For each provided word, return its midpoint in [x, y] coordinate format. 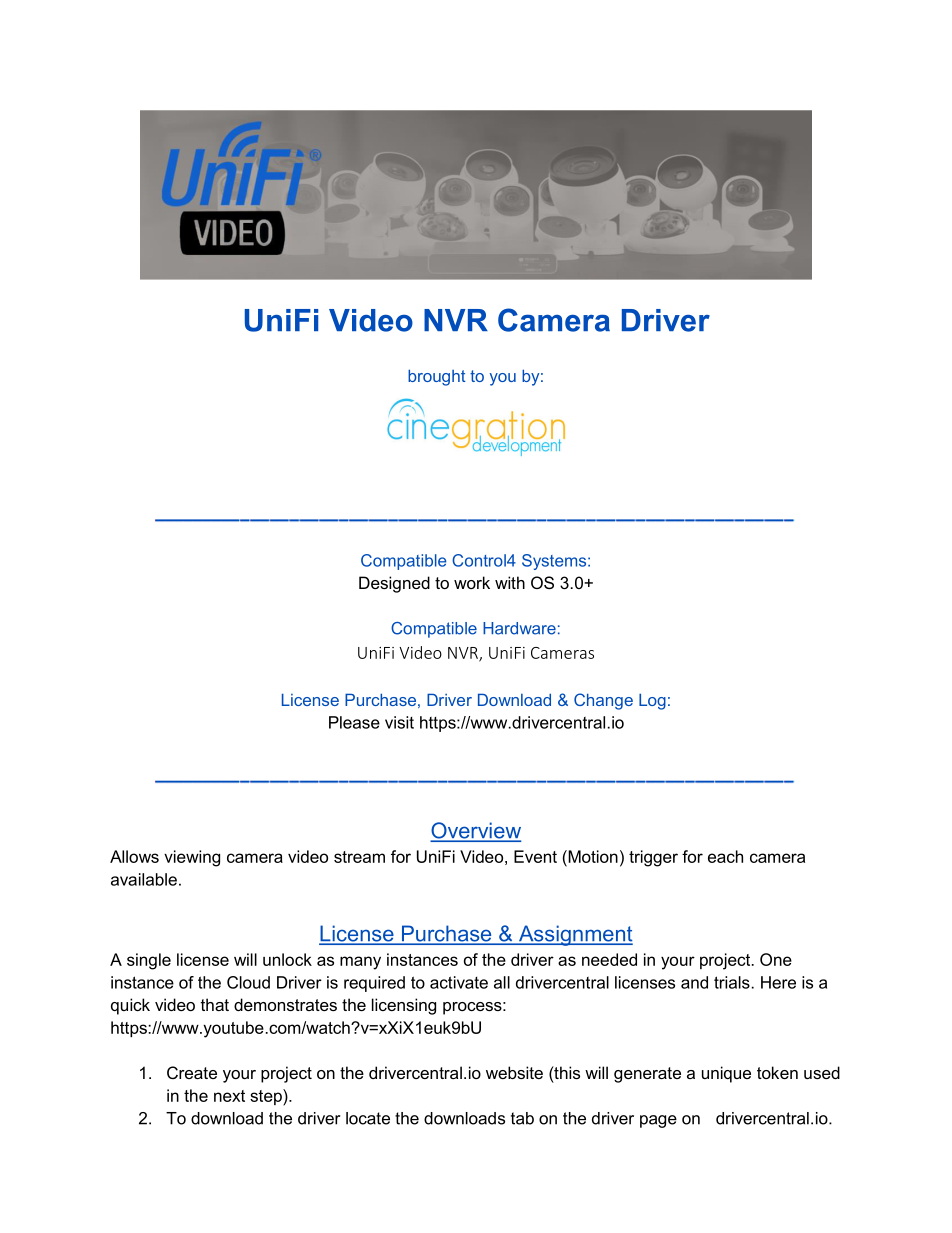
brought [437, 377]
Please [354, 722]
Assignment [574, 935]
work [472, 582]
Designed [394, 584]
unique [726, 1074]
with [510, 582]
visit [399, 722]
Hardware [519, 628]
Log [652, 701]
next [229, 1096]
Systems [555, 562]
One [776, 959]
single [149, 961]
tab [522, 1118]
